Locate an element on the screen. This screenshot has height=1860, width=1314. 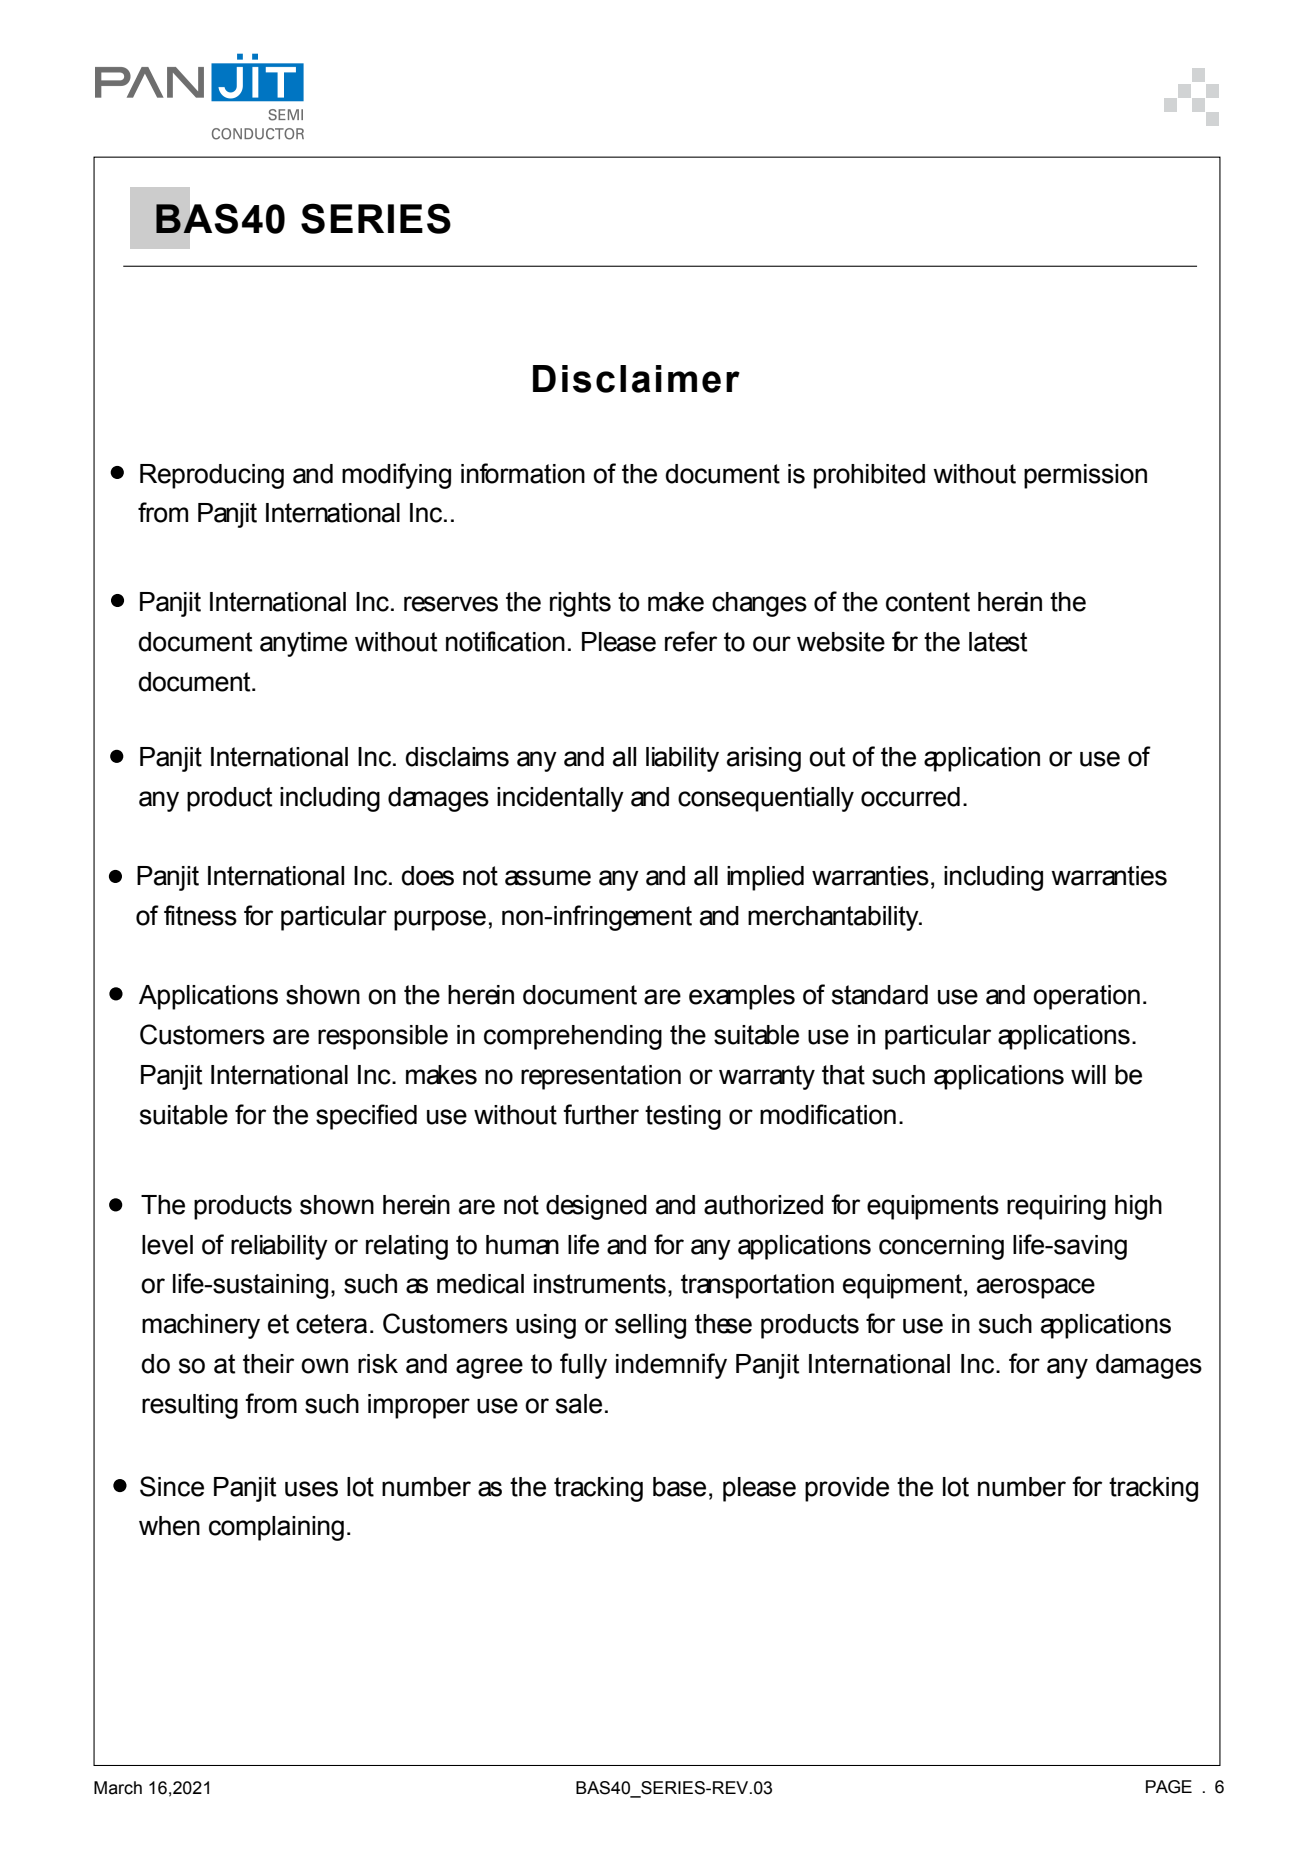
Reproducing is located at coordinates (212, 476).
